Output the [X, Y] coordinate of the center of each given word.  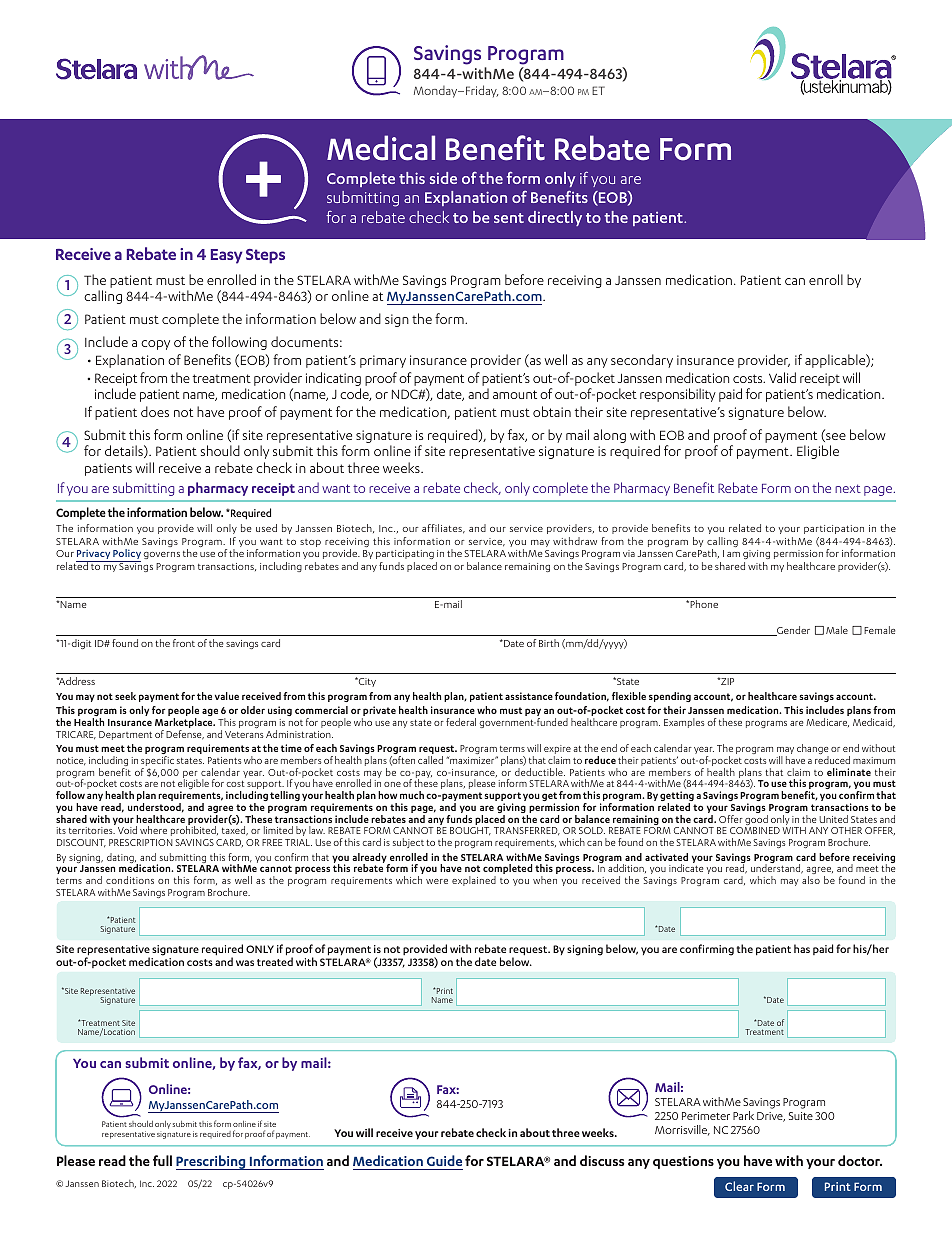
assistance [529, 696]
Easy [227, 256]
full [162, 1160]
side [443, 178]
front [184, 643]
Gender [792, 631]
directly [555, 218]
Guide [444, 1160]
